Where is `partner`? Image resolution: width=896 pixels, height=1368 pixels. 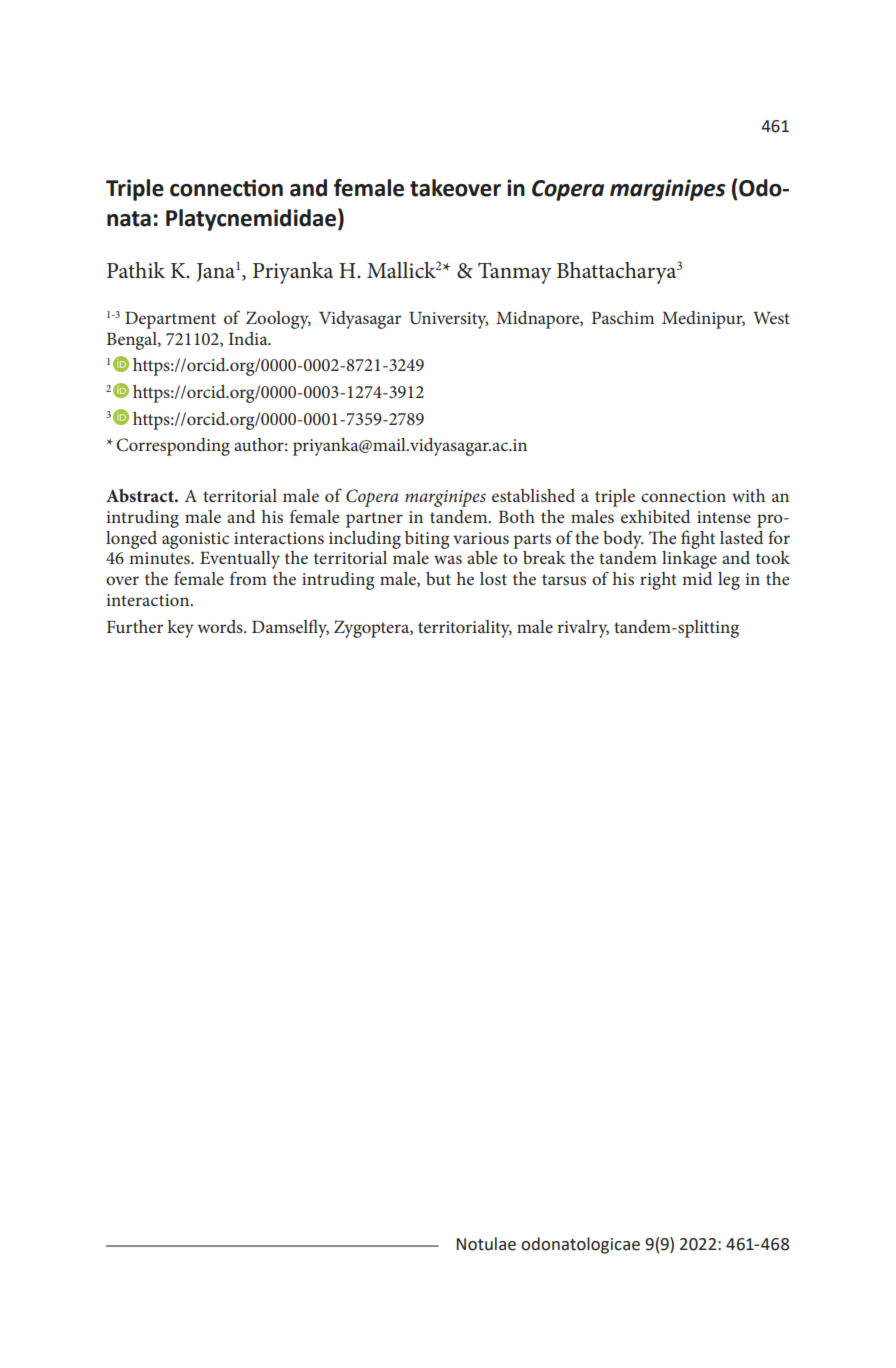
partner is located at coordinates (374, 520).
